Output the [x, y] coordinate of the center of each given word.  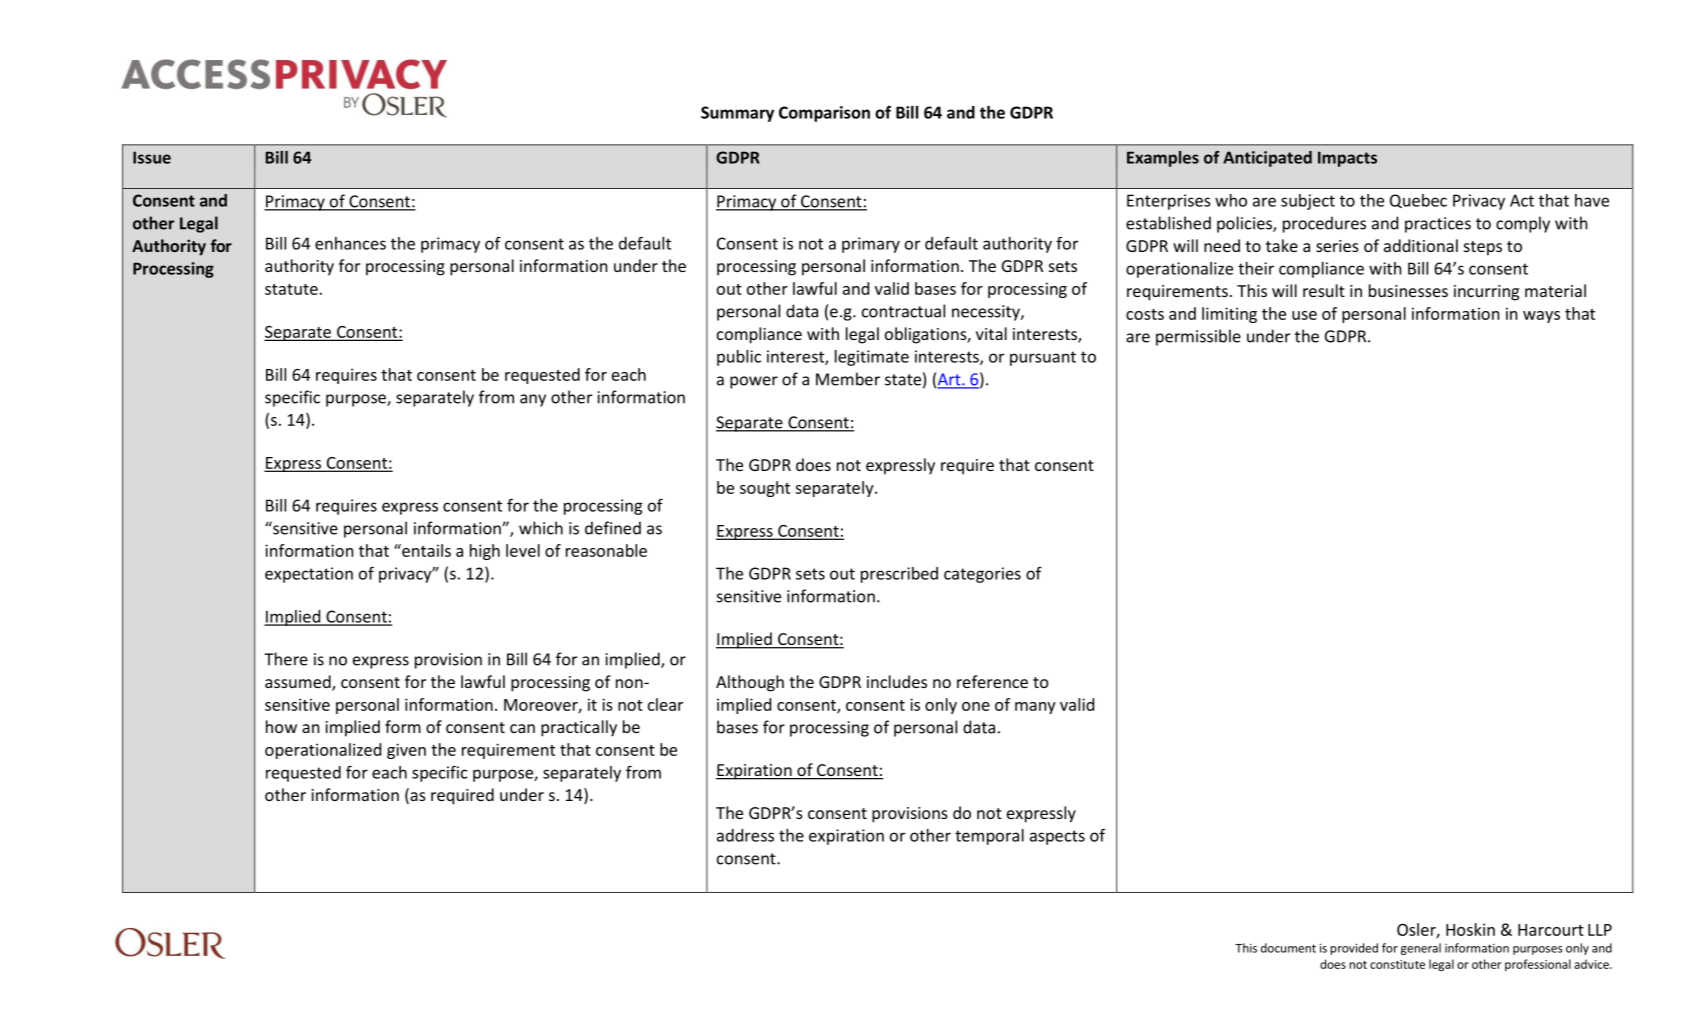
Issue [152, 157]
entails [425, 550]
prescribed [899, 575]
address [745, 835]
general [1421, 949]
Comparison [824, 114]
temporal [989, 837]
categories [982, 575]
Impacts [1347, 159]
